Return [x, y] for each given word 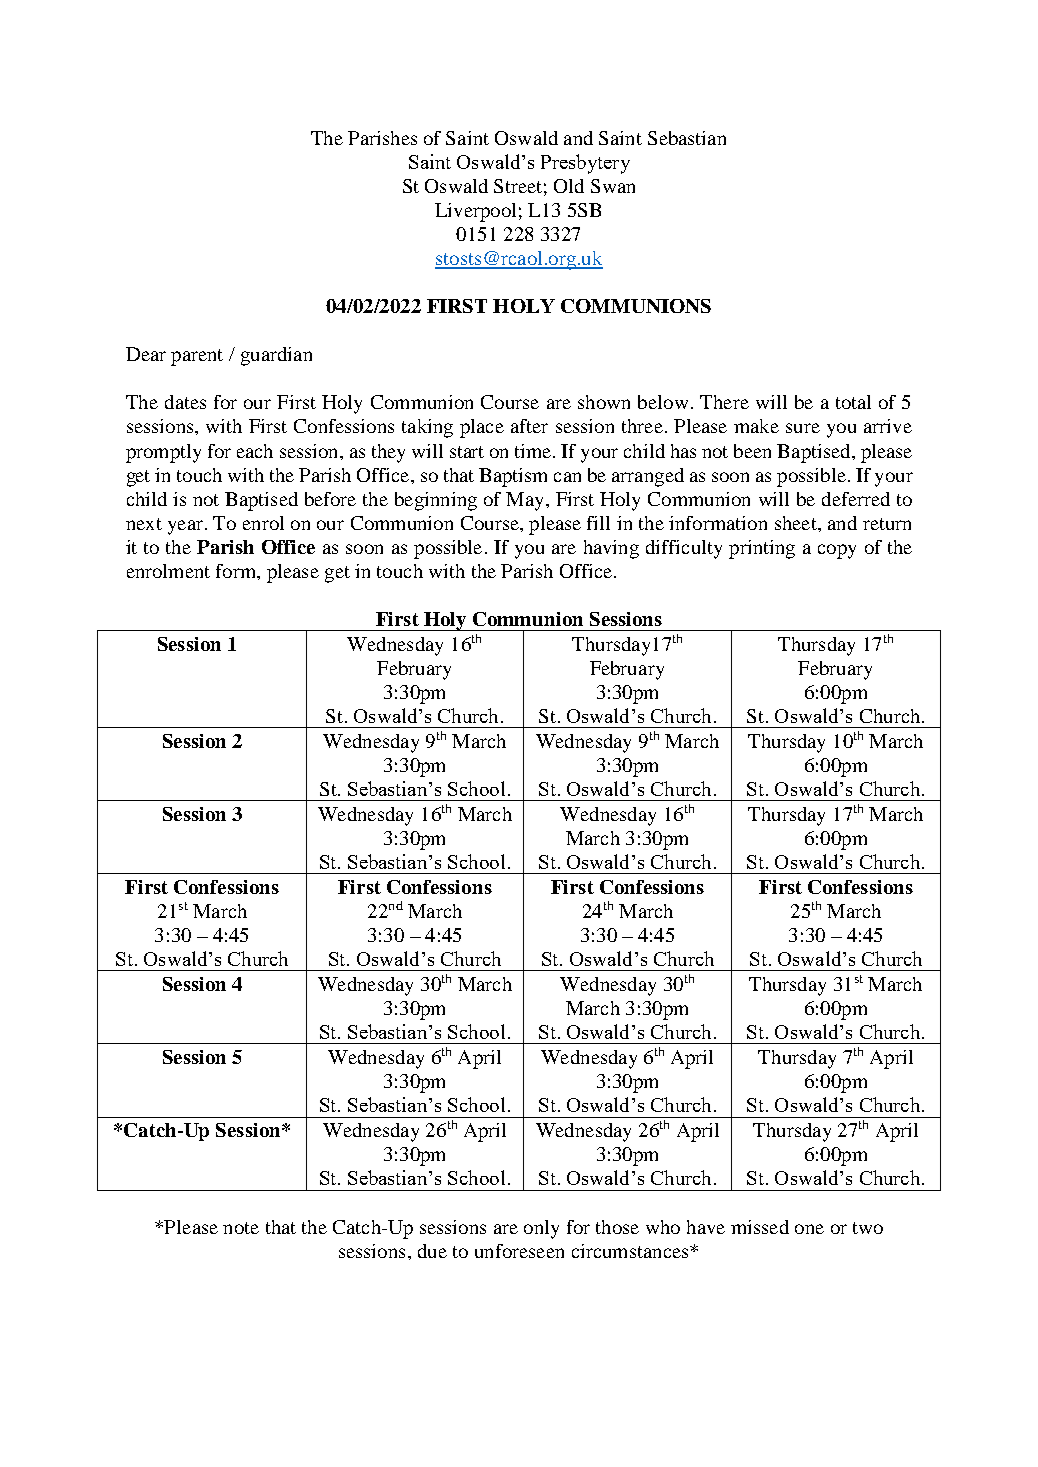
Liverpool [475, 212]
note [241, 1228]
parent [197, 357]
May [526, 501]
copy [837, 551]
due [432, 1251]
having [611, 549]
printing [762, 549]
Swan [613, 186]
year [185, 527]
